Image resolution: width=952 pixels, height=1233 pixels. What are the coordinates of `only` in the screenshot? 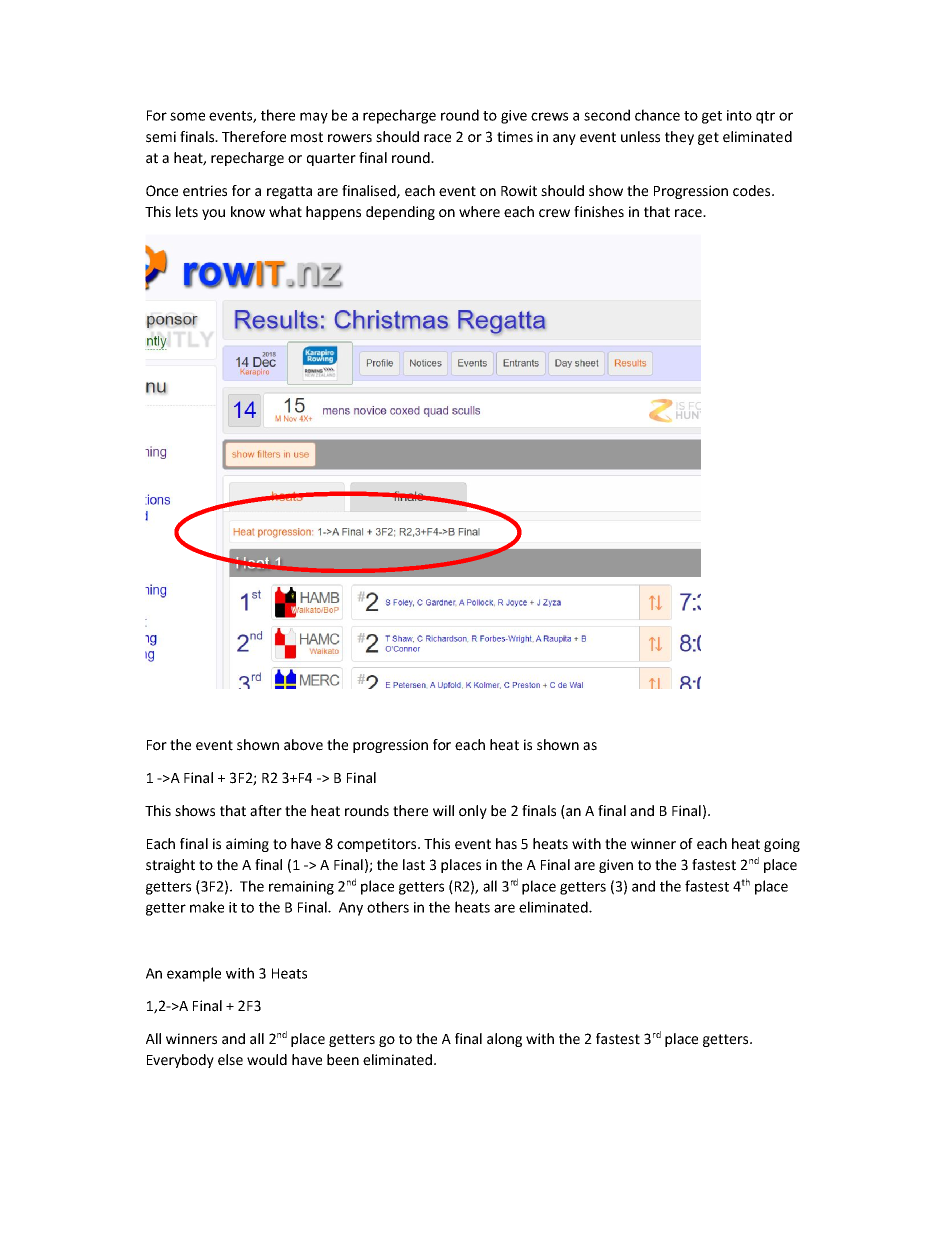 It's located at (473, 812).
